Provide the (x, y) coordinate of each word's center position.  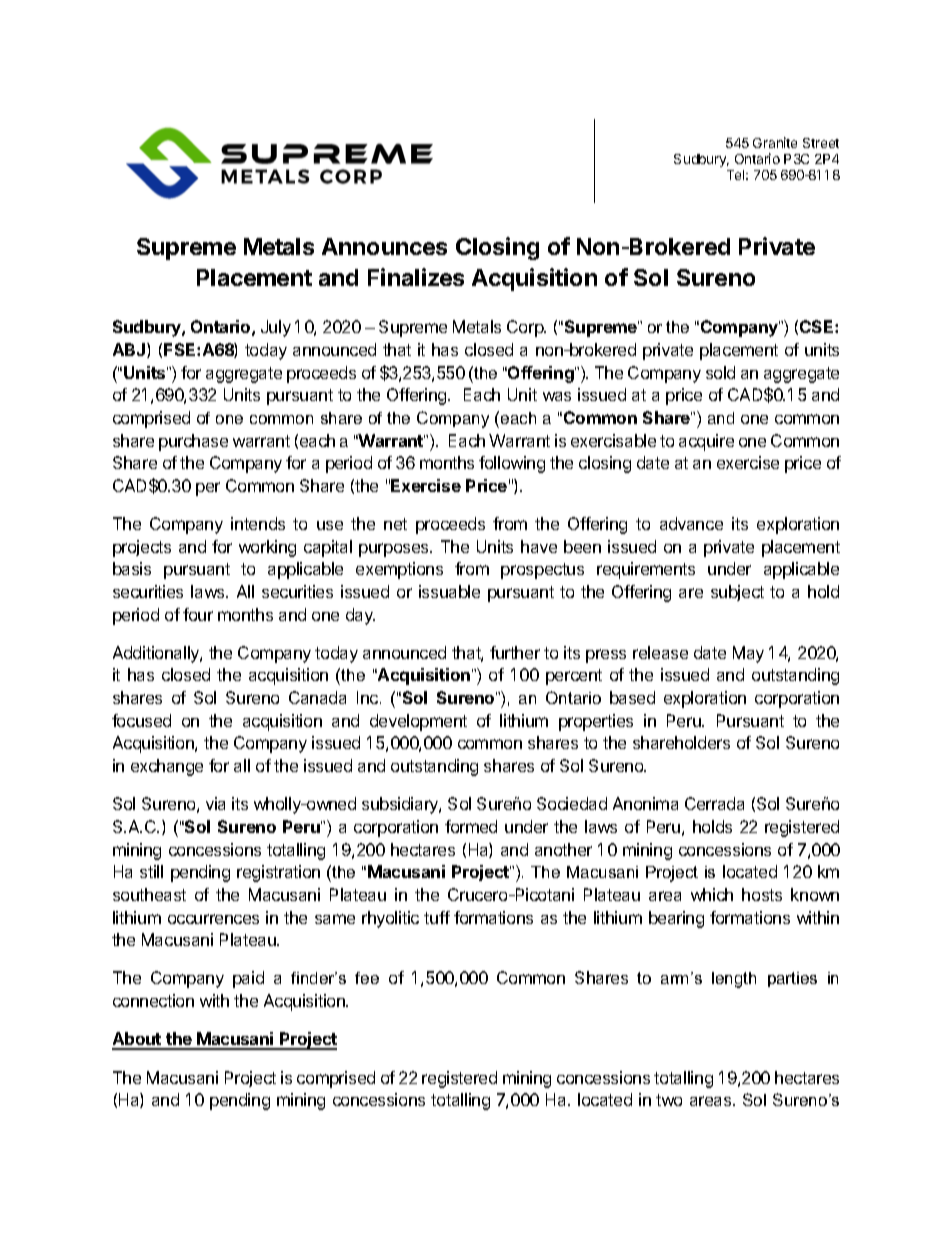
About (138, 1040)
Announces (384, 246)
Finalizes (416, 277)
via (215, 803)
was (557, 396)
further (515, 652)
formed (471, 826)
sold (720, 372)
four (198, 614)
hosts (762, 894)
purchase (193, 442)
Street (821, 143)
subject (737, 593)
